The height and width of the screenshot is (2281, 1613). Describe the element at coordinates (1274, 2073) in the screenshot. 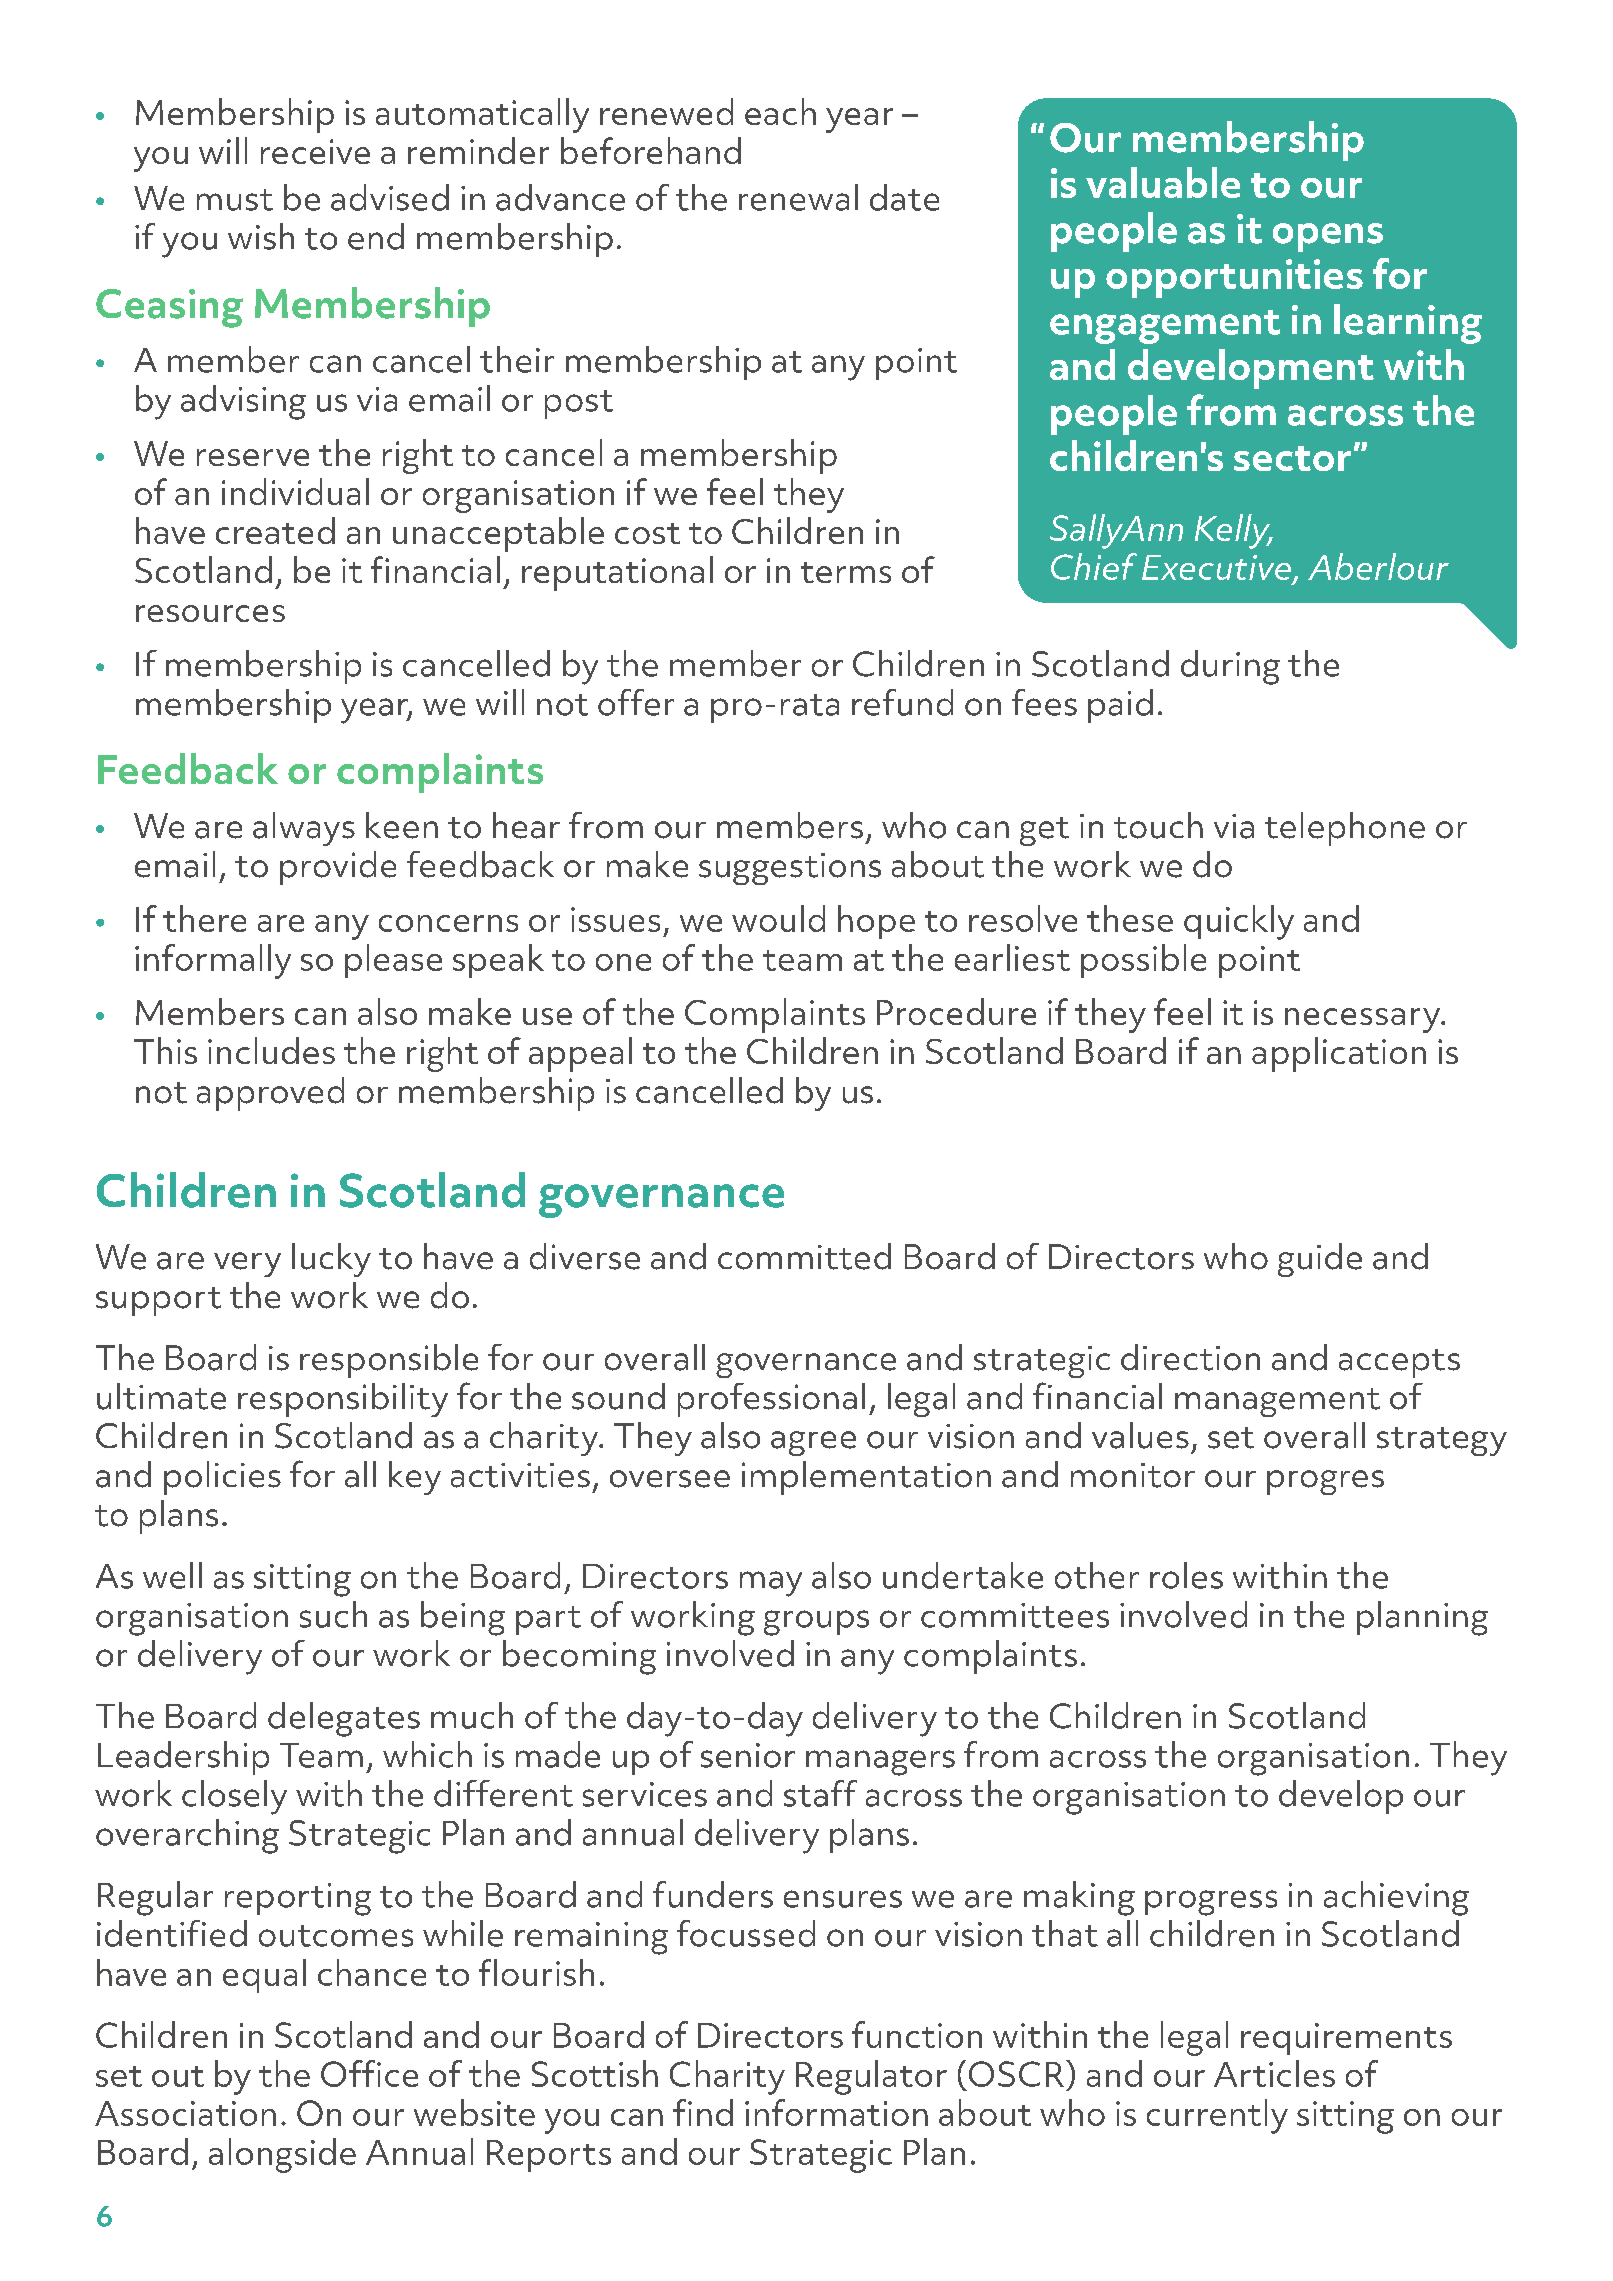

I see `Articles` at that location.
